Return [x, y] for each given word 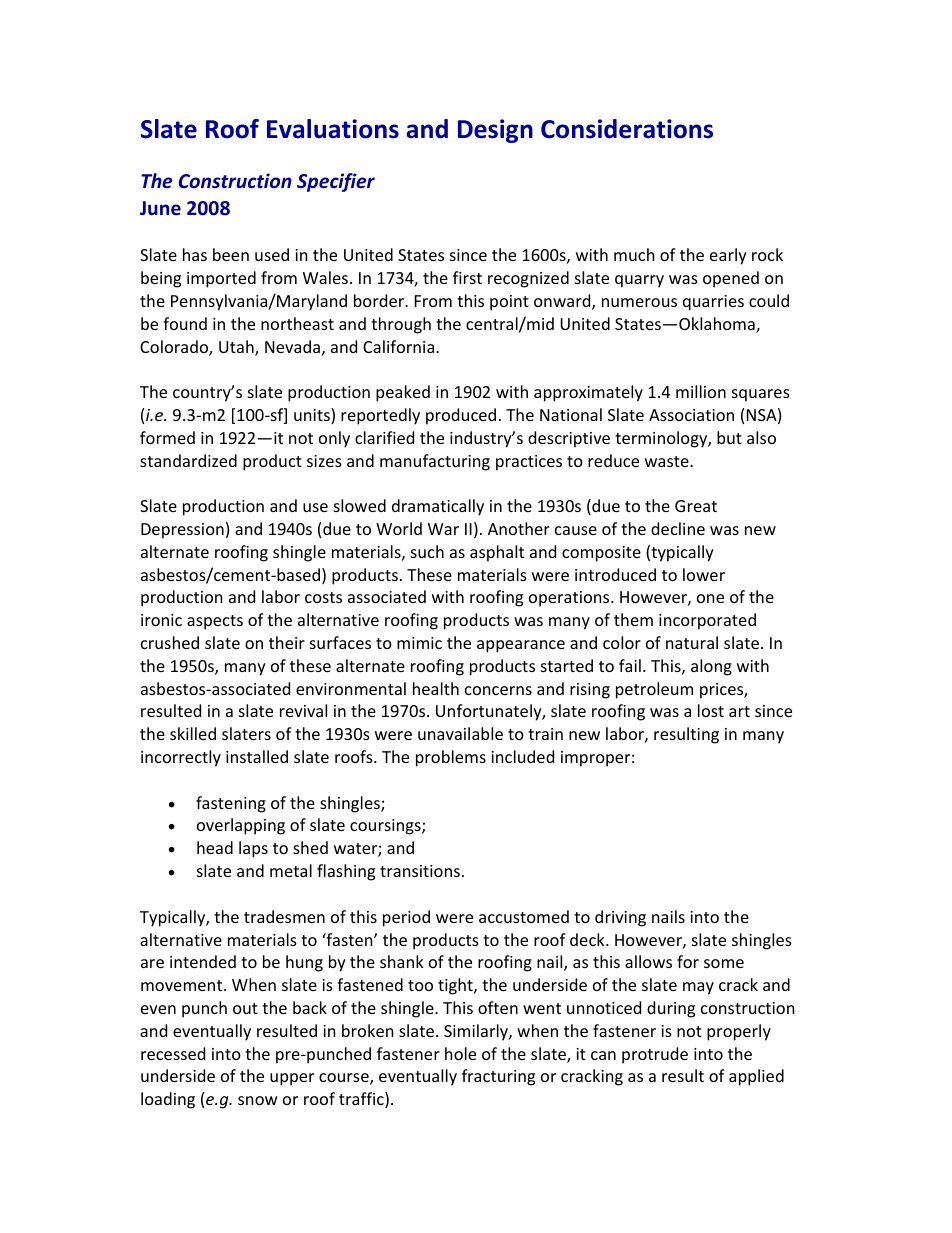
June [160, 208]
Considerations [627, 129]
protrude [655, 1055]
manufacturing [435, 462]
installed [257, 756]
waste [668, 461]
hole [460, 1053]
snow [258, 1100]
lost [711, 710]
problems [451, 758]
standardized [188, 460]
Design [495, 131]
